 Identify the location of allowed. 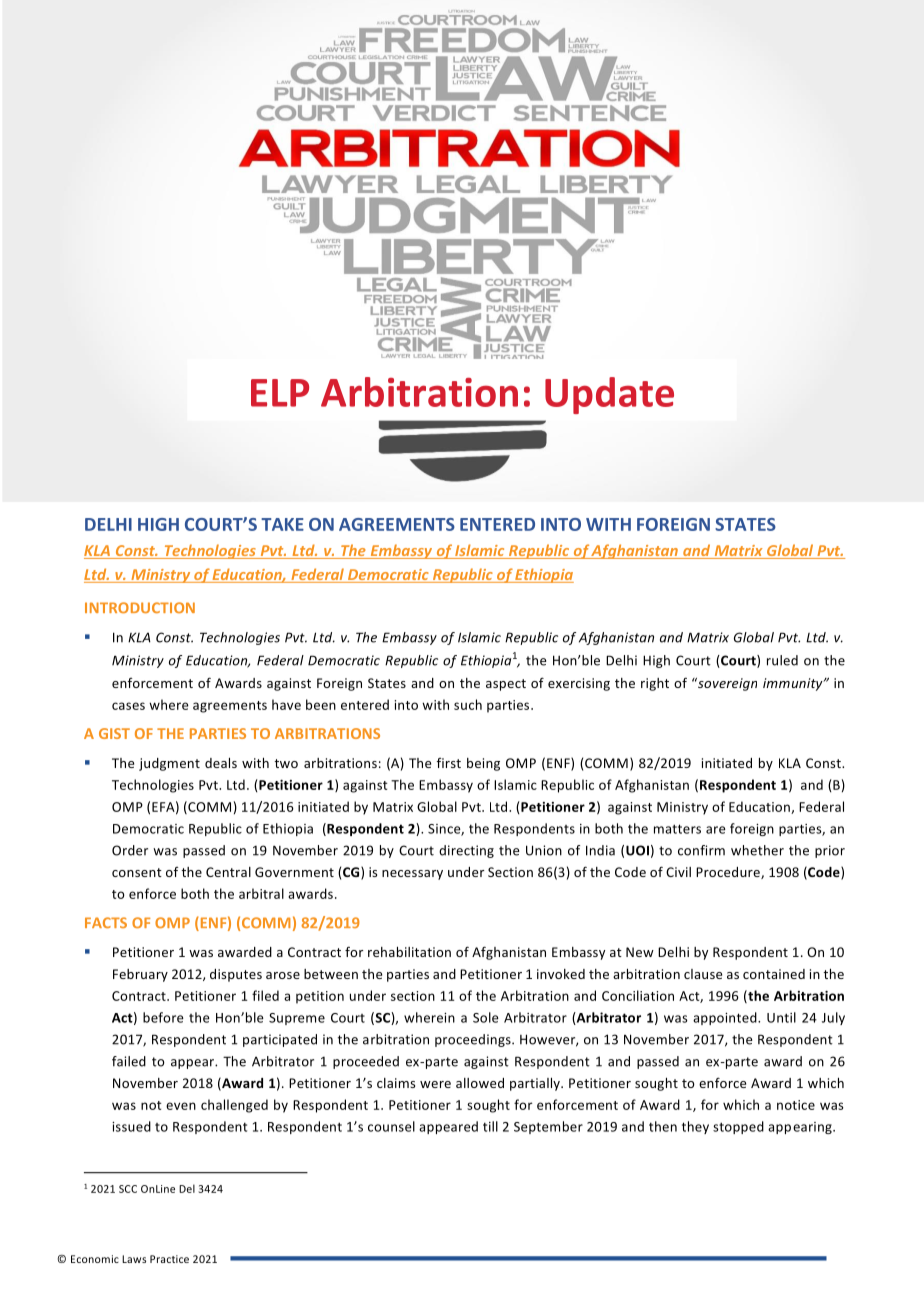
(480, 1083).
